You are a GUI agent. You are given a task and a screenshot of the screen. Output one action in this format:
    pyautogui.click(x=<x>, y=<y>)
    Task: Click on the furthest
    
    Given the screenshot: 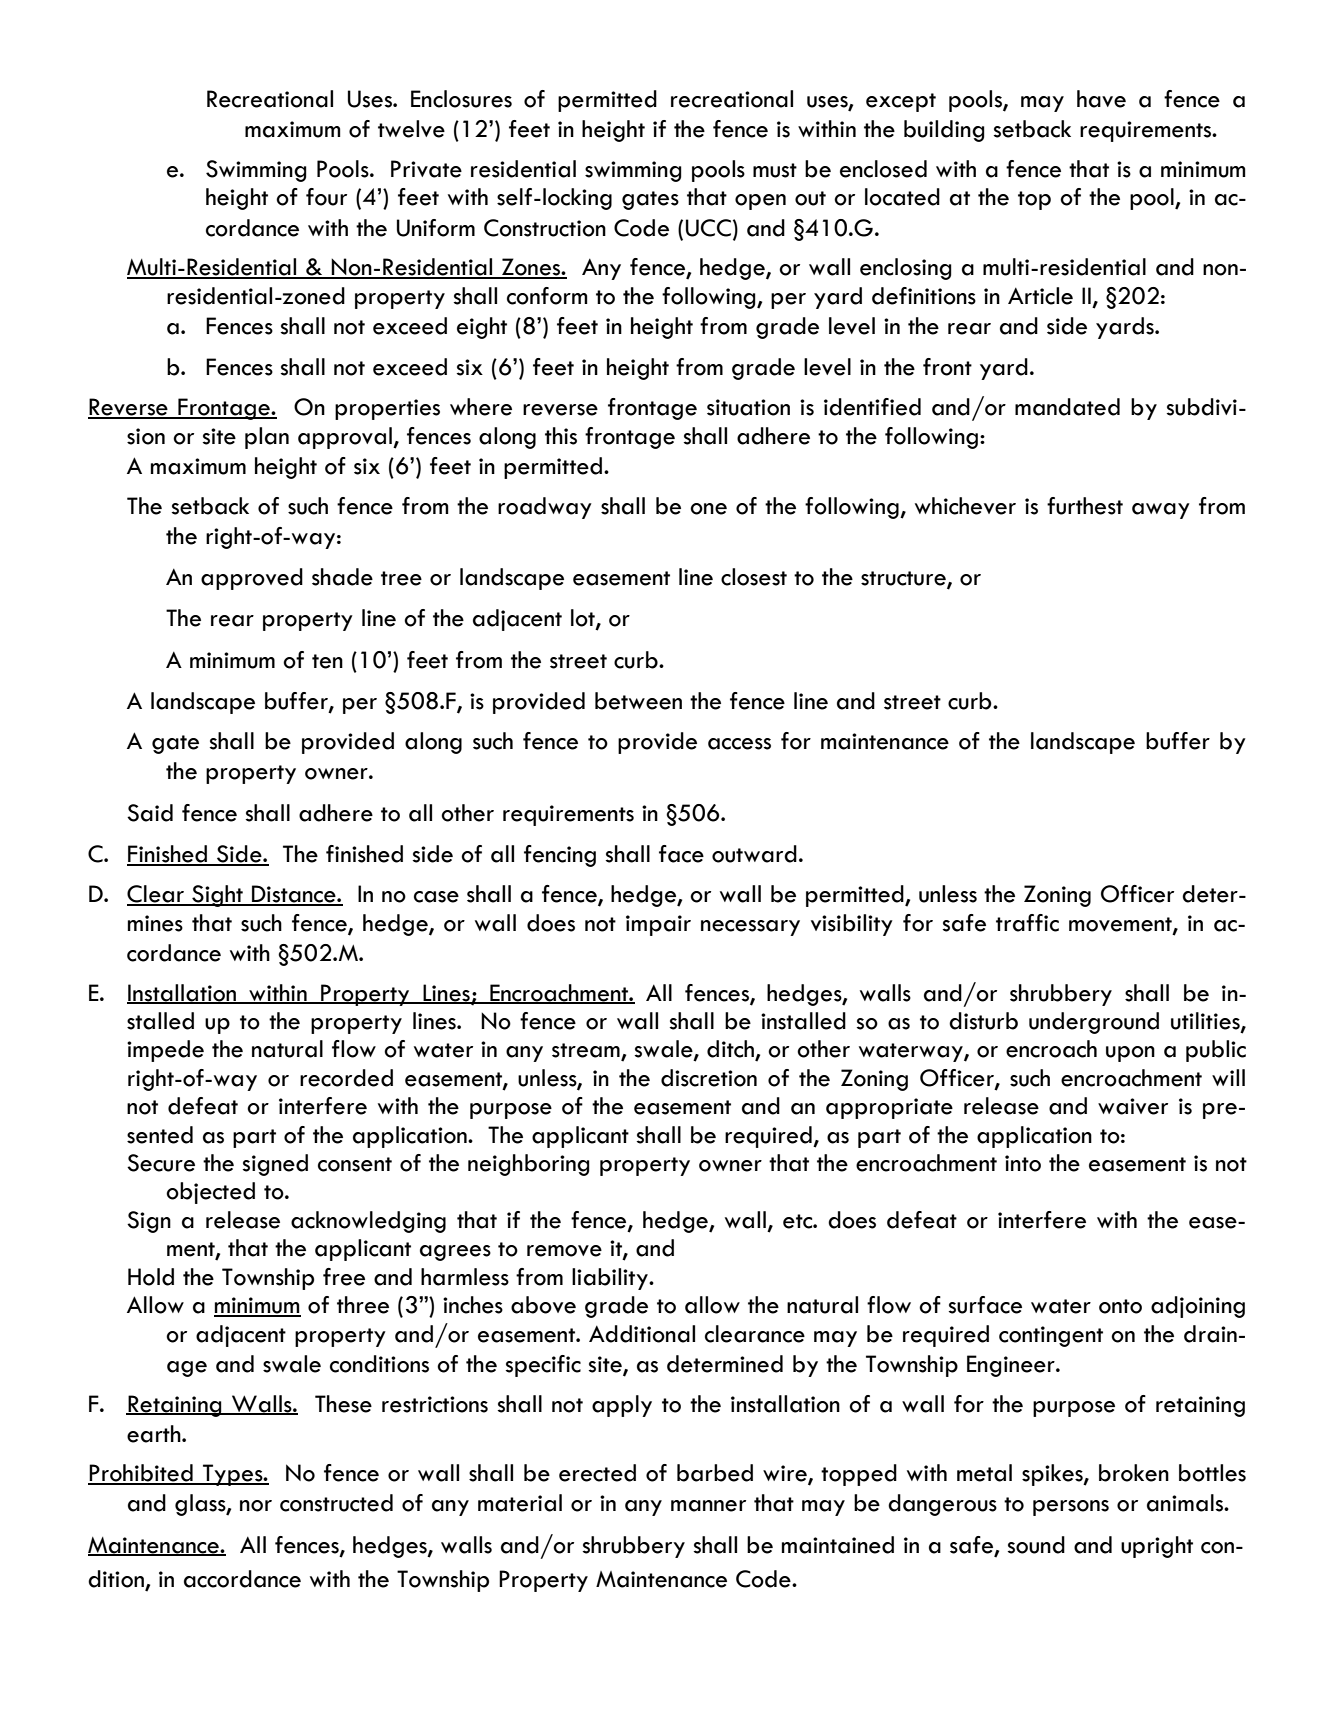 What is the action you would take?
    pyautogui.click(x=1085, y=506)
